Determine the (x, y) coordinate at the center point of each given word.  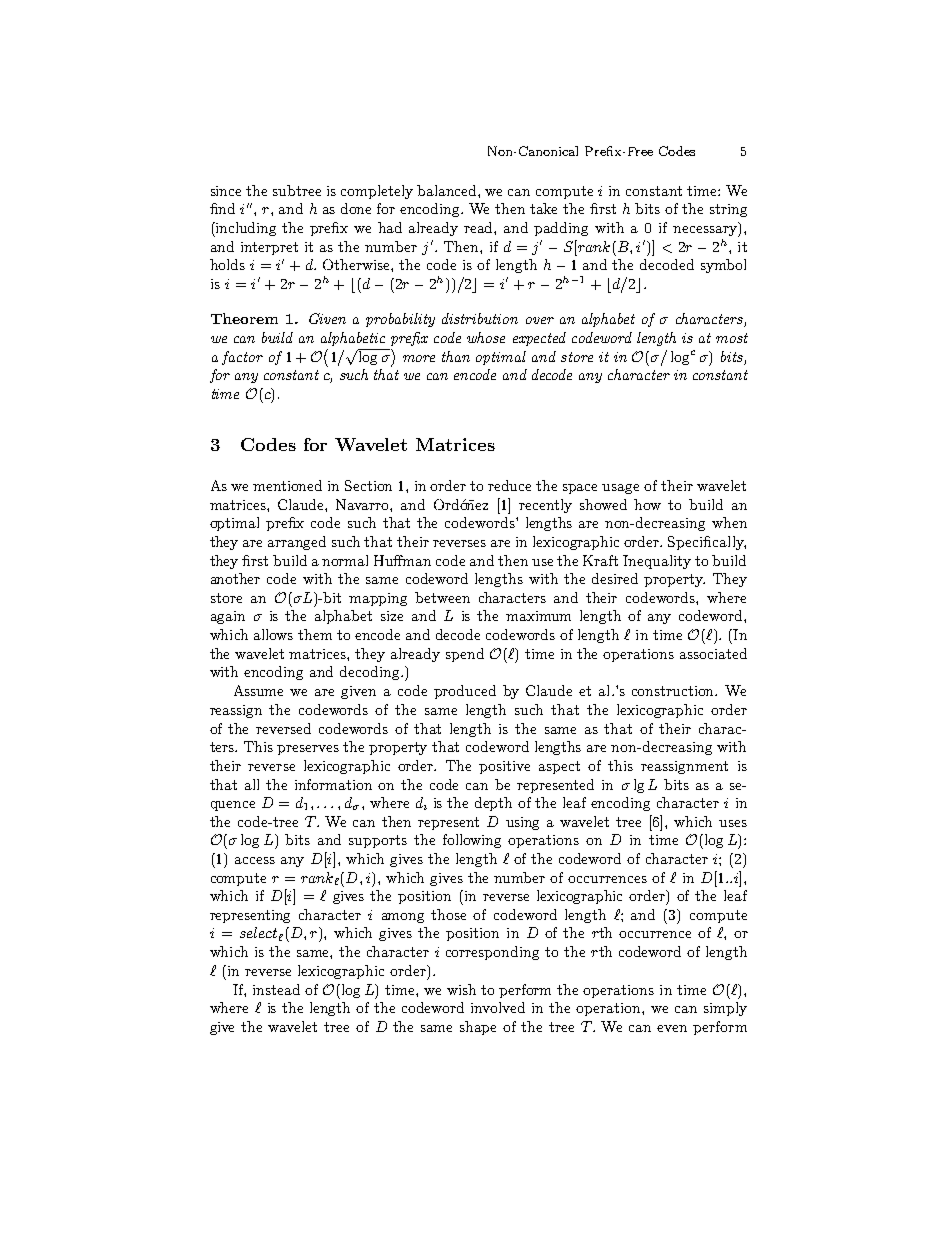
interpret (269, 248)
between (442, 597)
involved (498, 1007)
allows (273, 634)
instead (276, 989)
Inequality (657, 562)
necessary (706, 231)
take (543, 208)
